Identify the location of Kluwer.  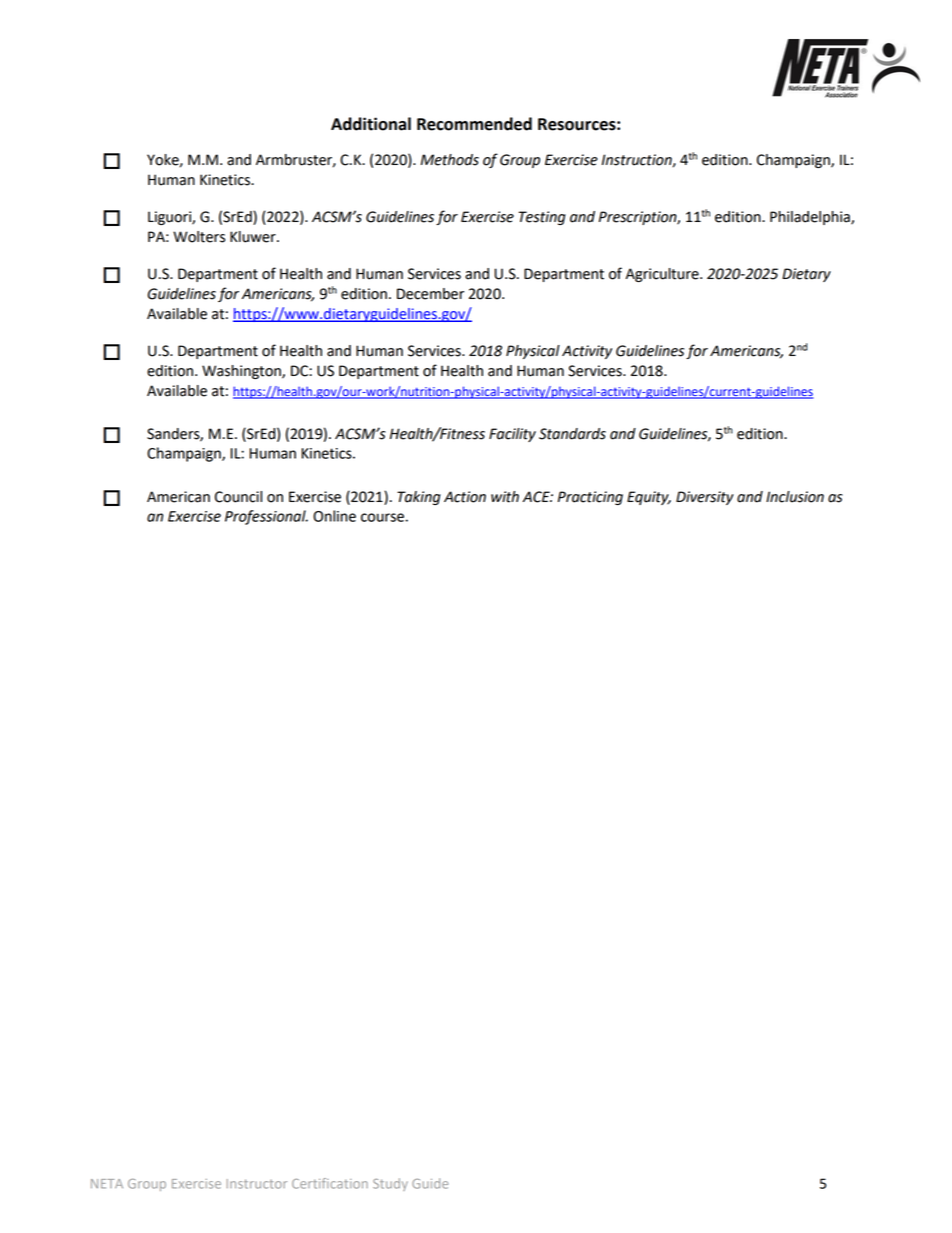
(254, 237).
